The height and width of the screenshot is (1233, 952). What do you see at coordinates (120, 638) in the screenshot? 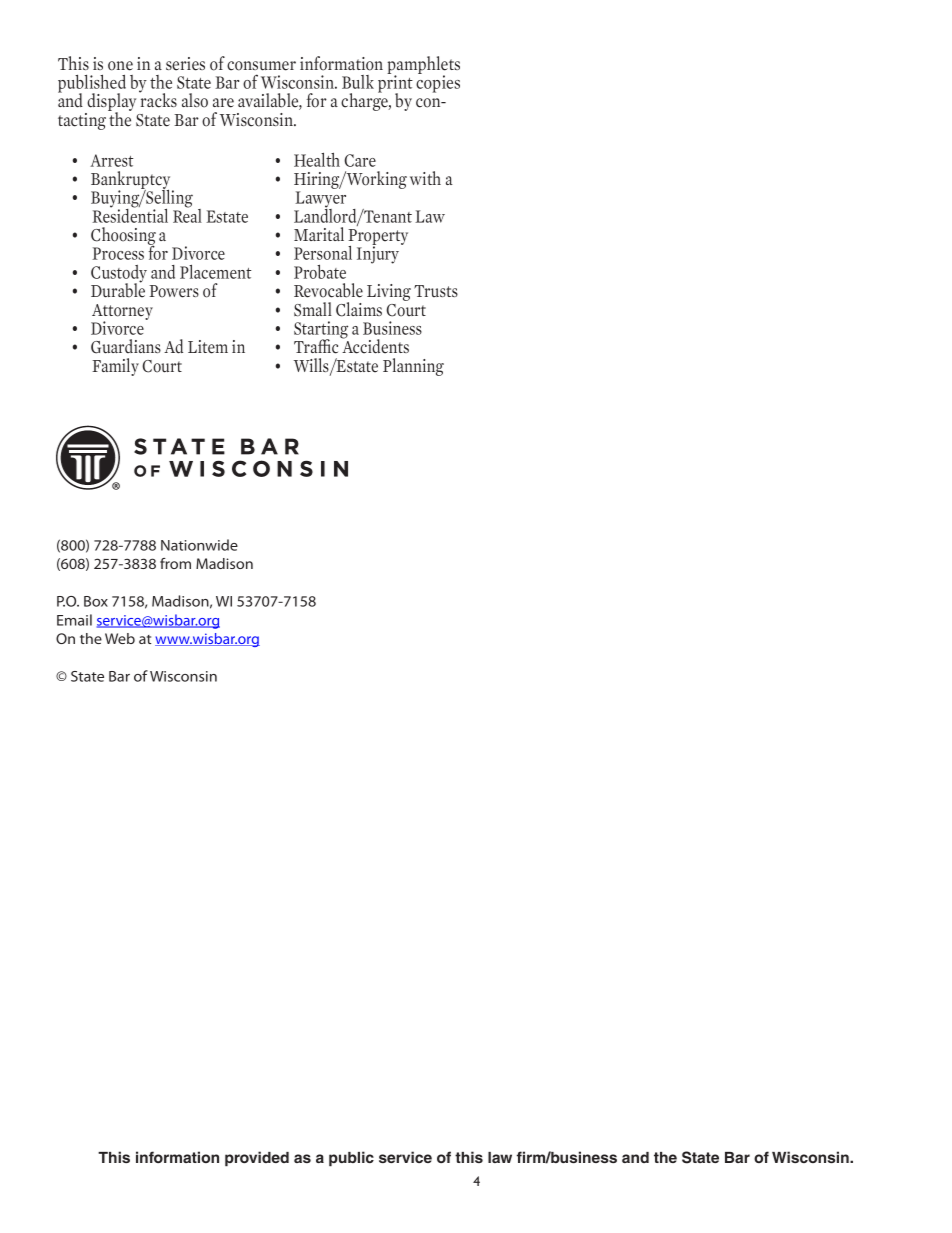
I see `Web` at bounding box center [120, 638].
